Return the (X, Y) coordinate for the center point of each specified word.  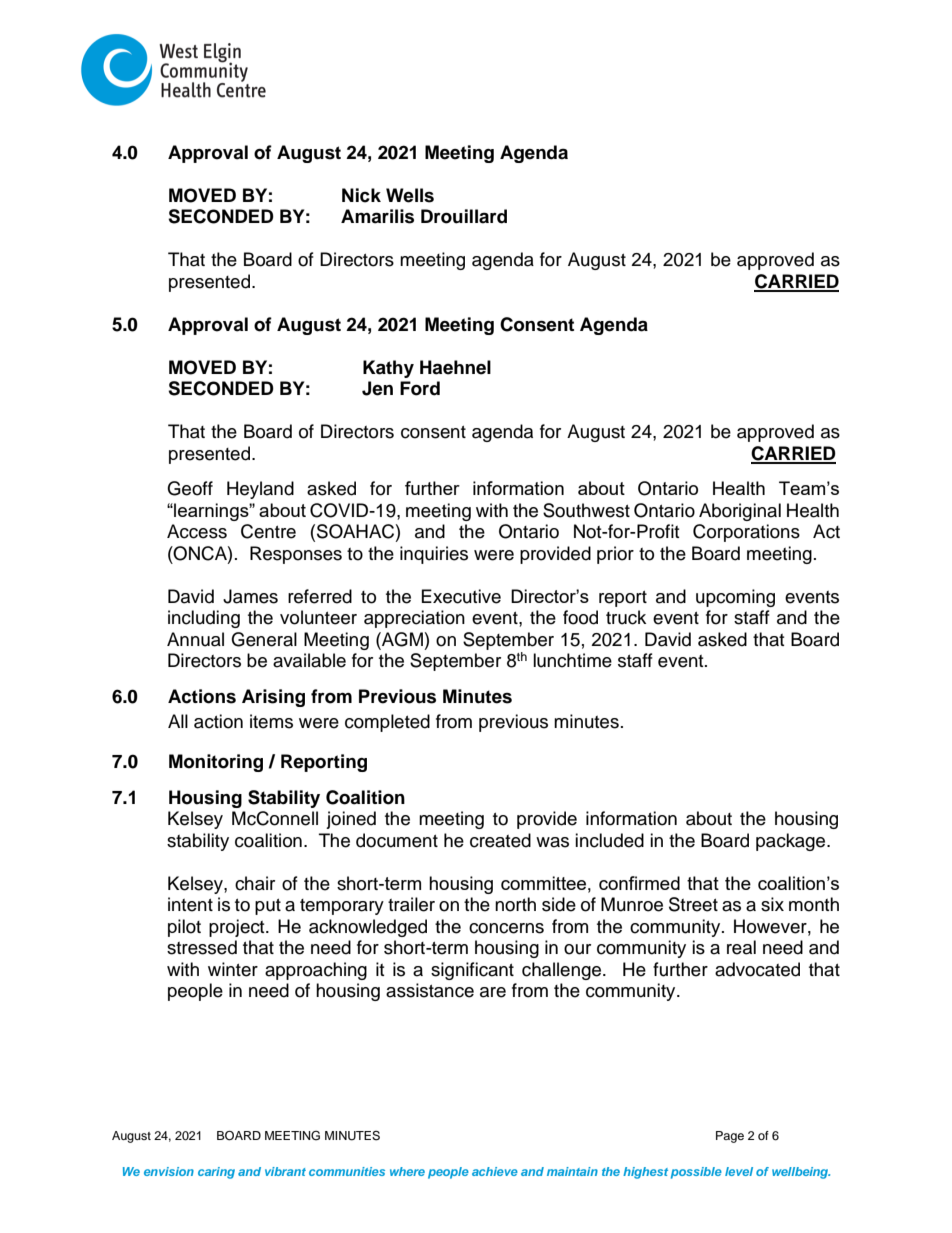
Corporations (746, 533)
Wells (410, 195)
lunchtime (572, 660)
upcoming (735, 598)
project (238, 928)
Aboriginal (740, 512)
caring (216, 1173)
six (772, 904)
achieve (495, 1171)
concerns (506, 928)
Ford (420, 388)
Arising (273, 698)
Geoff (190, 488)
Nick (361, 195)
